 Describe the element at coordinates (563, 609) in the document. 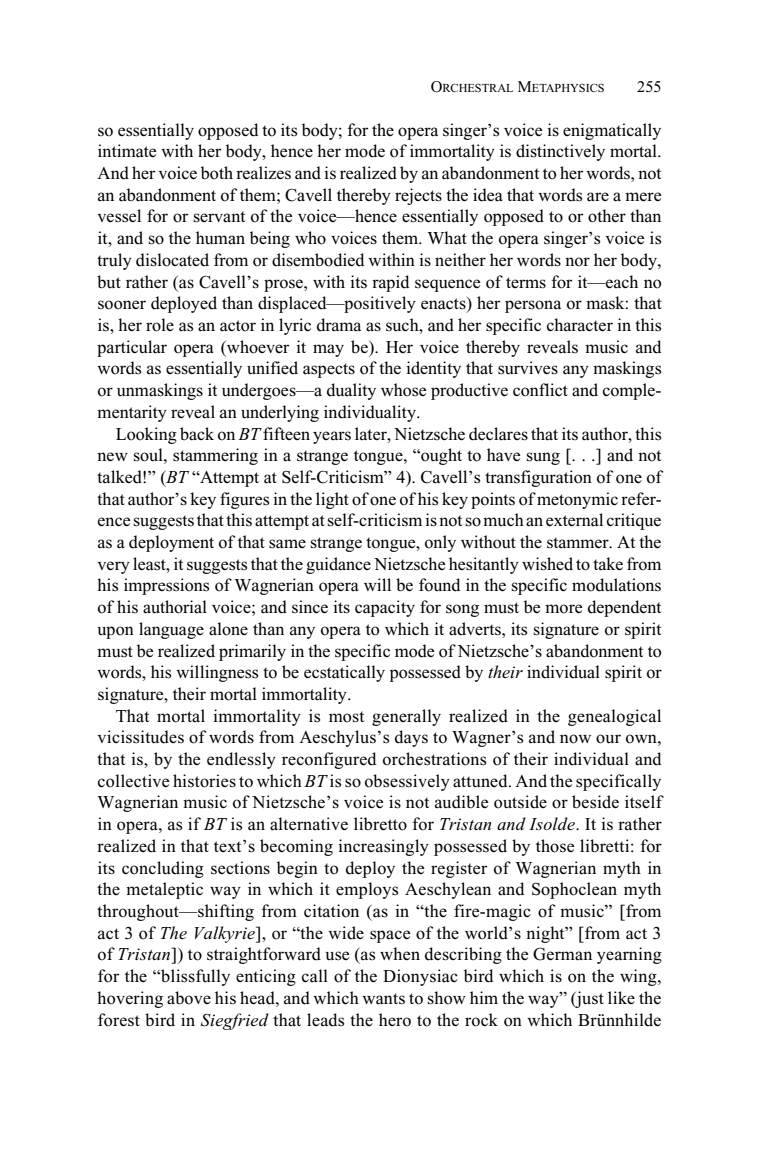

I see `more` at that location.
